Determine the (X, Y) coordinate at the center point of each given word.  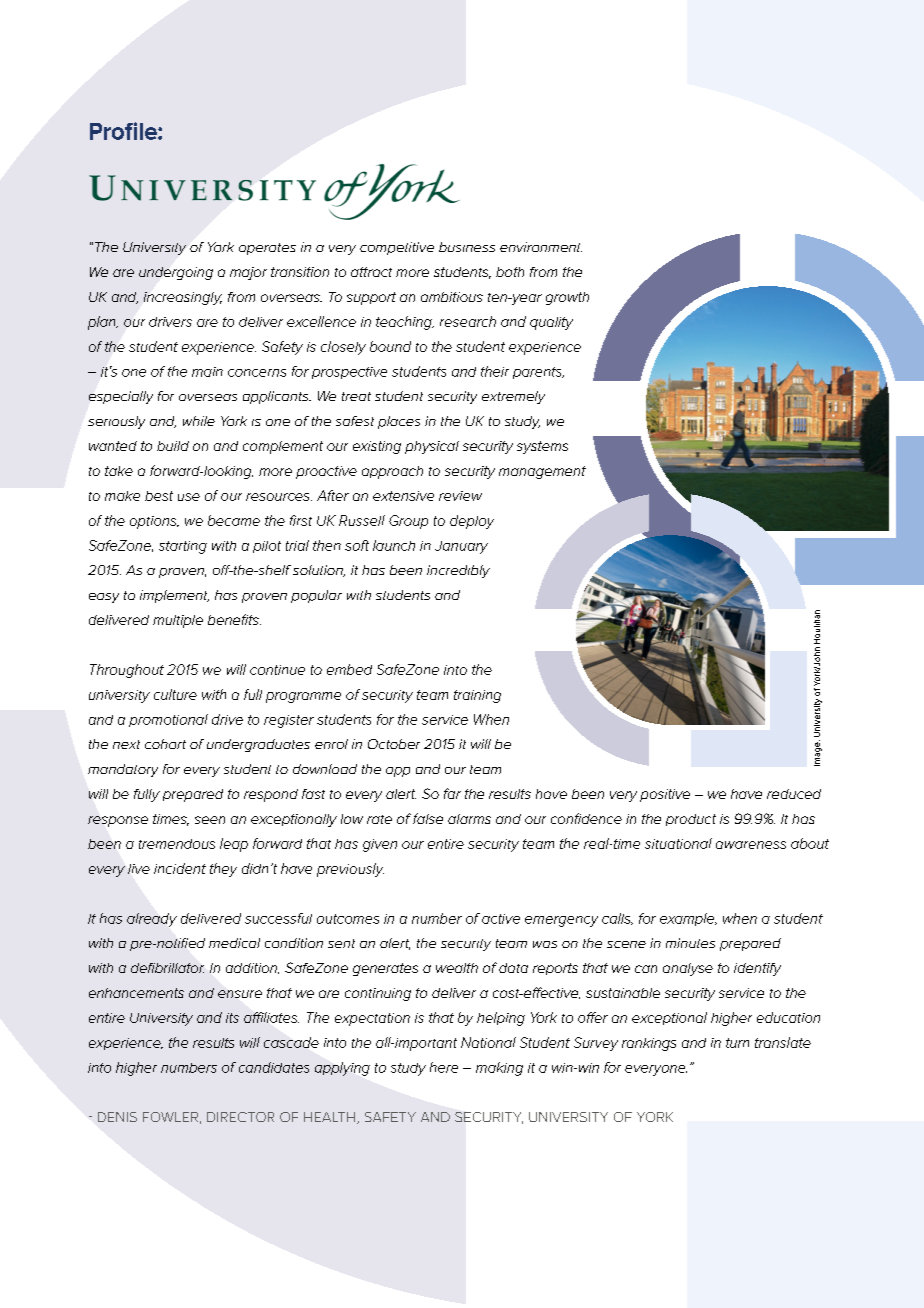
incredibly (458, 571)
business (467, 247)
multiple (178, 621)
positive (665, 795)
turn (737, 1043)
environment (541, 247)
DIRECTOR (240, 1117)
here (444, 1067)
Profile (124, 131)
